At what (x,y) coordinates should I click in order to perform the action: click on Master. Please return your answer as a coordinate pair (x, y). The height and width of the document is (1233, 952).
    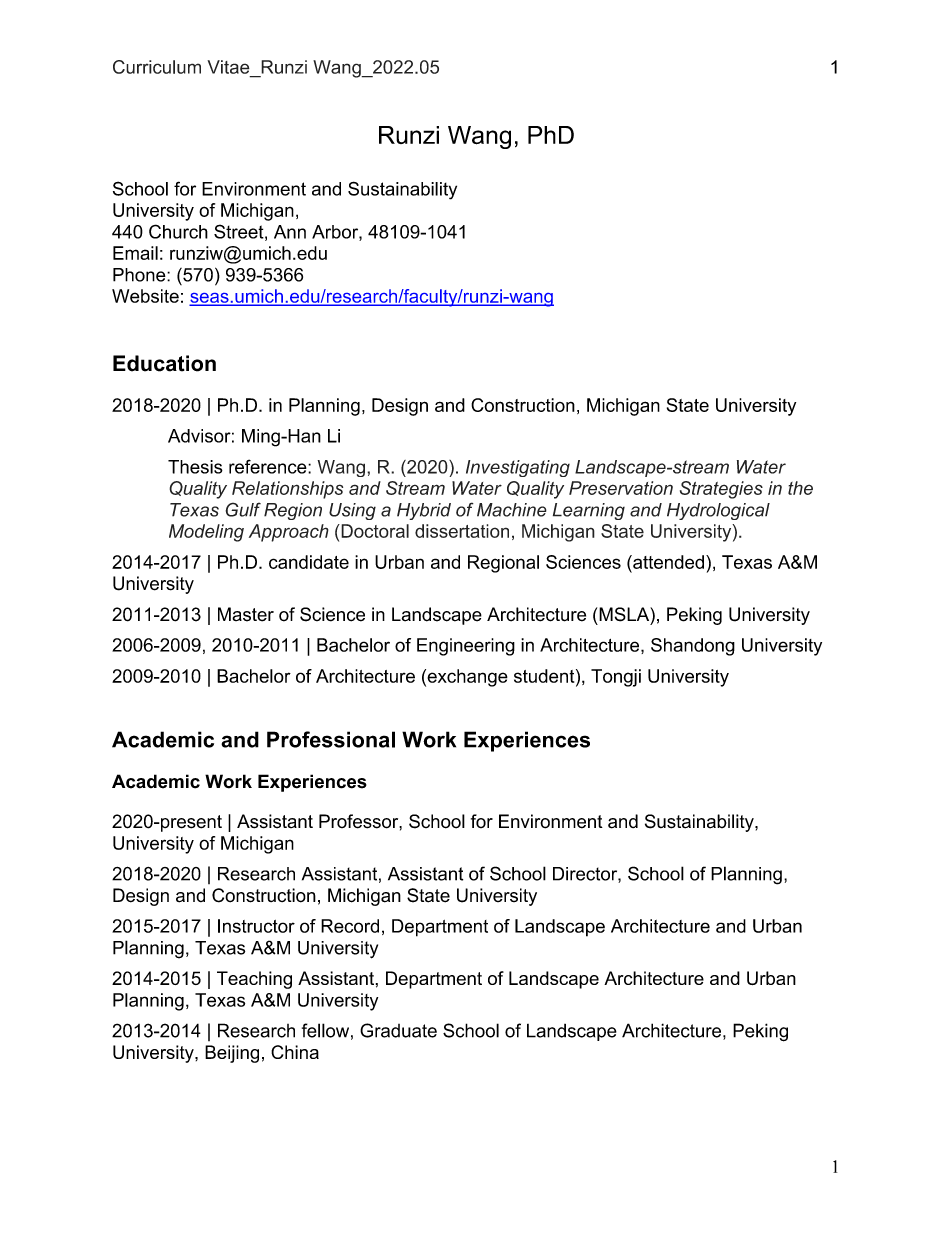
    Looking at the image, I should click on (246, 614).
